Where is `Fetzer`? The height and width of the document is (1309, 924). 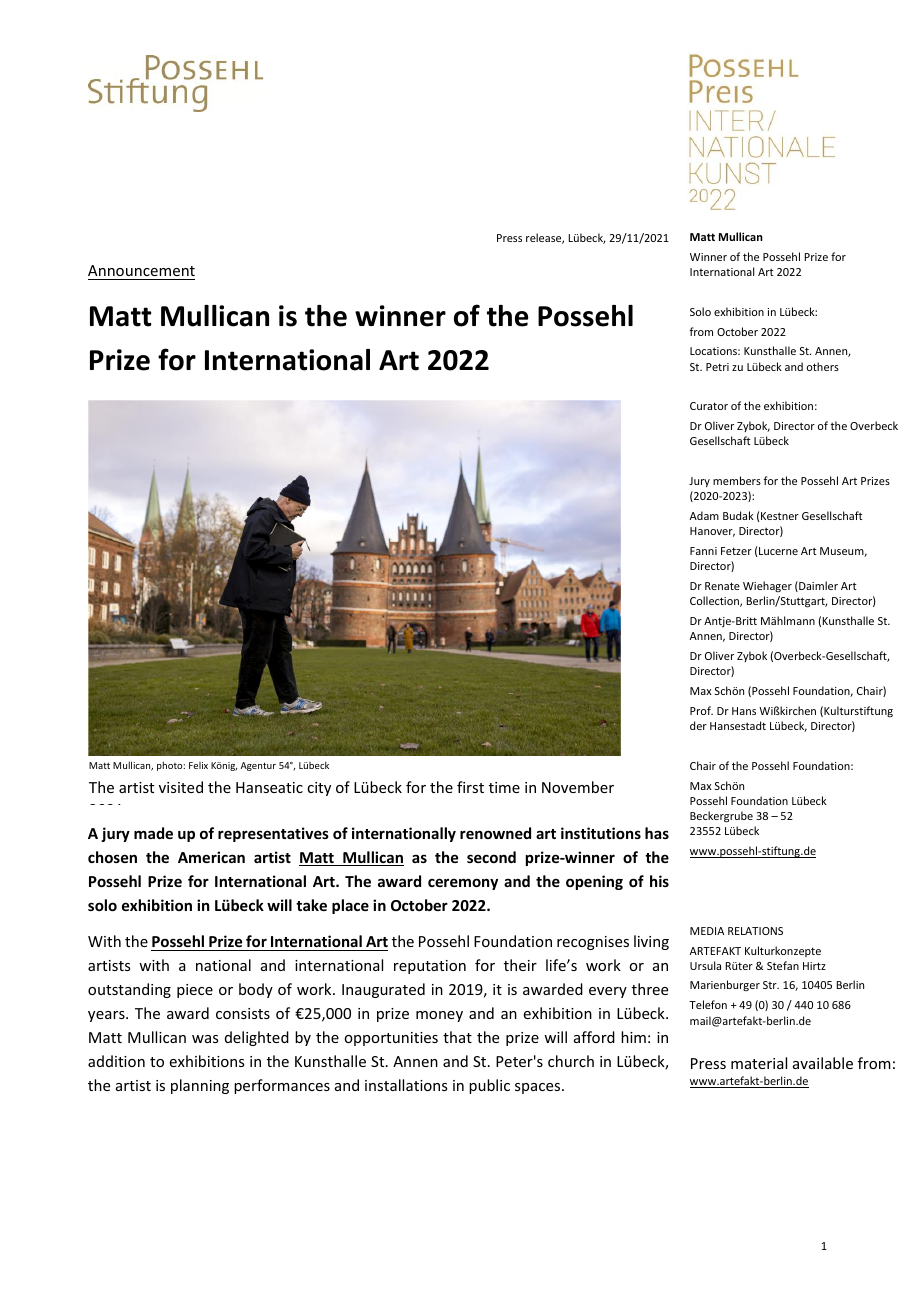 Fetzer is located at coordinates (736, 551).
